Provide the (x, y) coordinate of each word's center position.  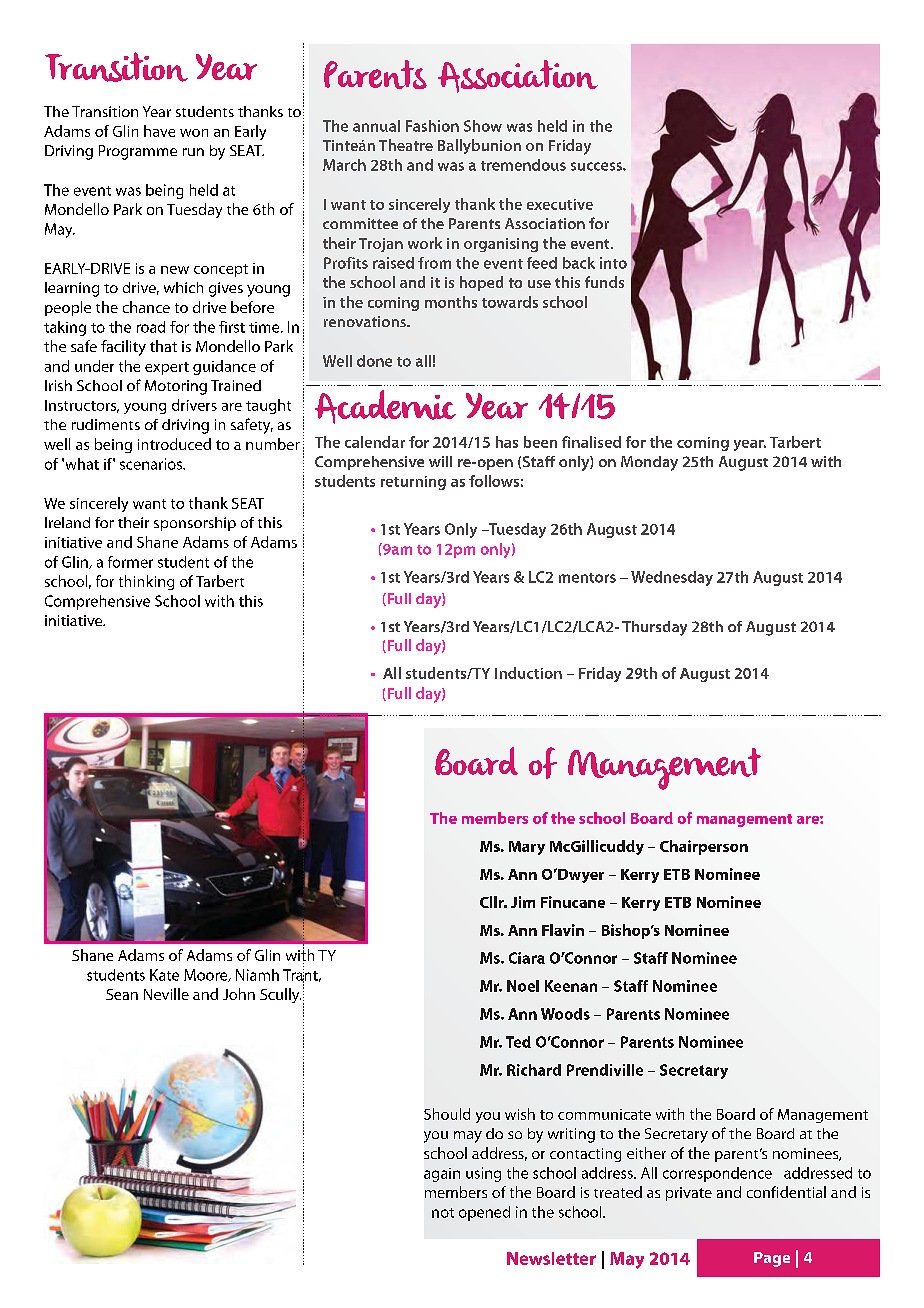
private (689, 1194)
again (442, 1175)
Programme (138, 152)
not (443, 1213)
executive (560, 204)
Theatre (406, 145)
